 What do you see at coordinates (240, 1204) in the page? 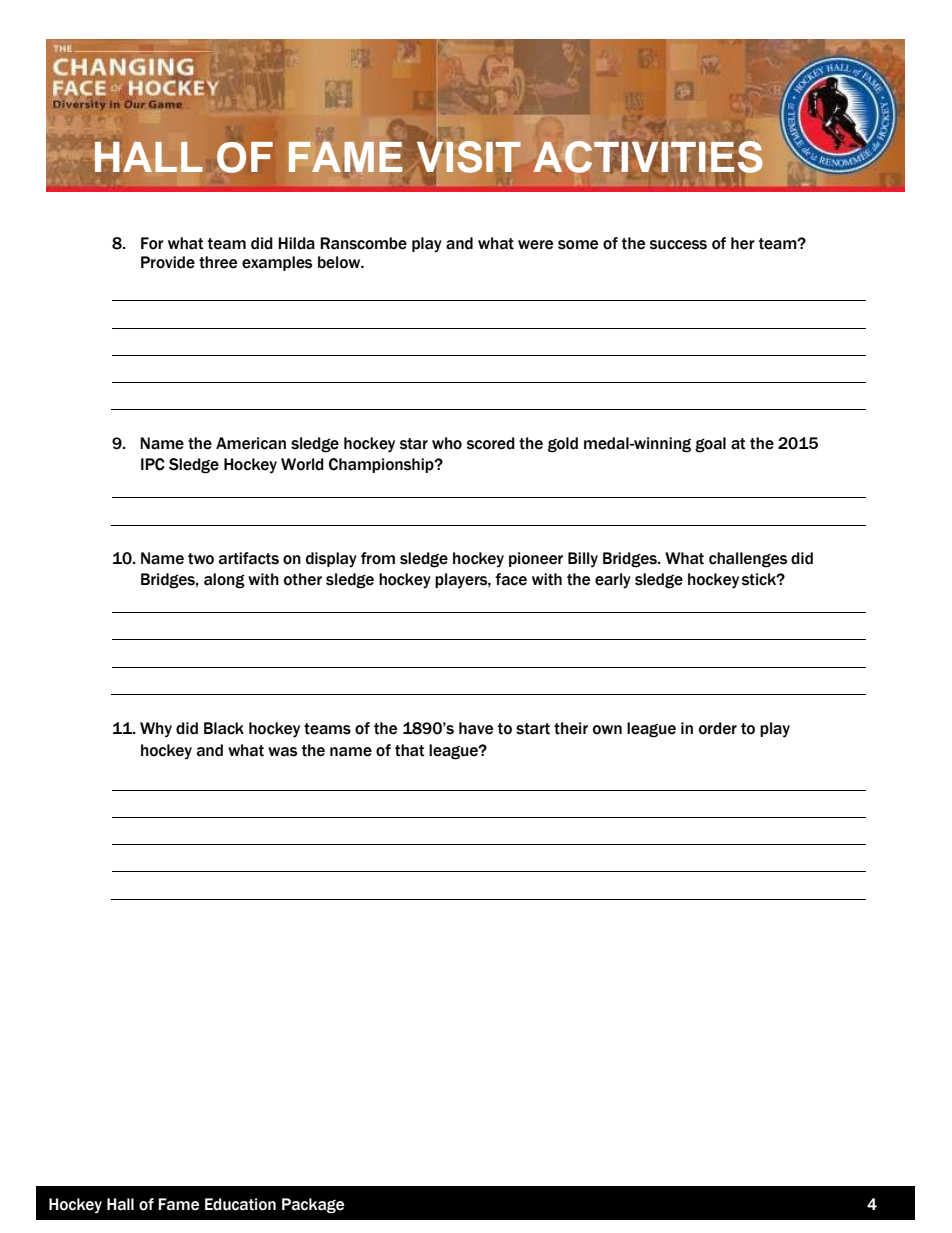
I see `Education` at bounding box center [240, 1204].
